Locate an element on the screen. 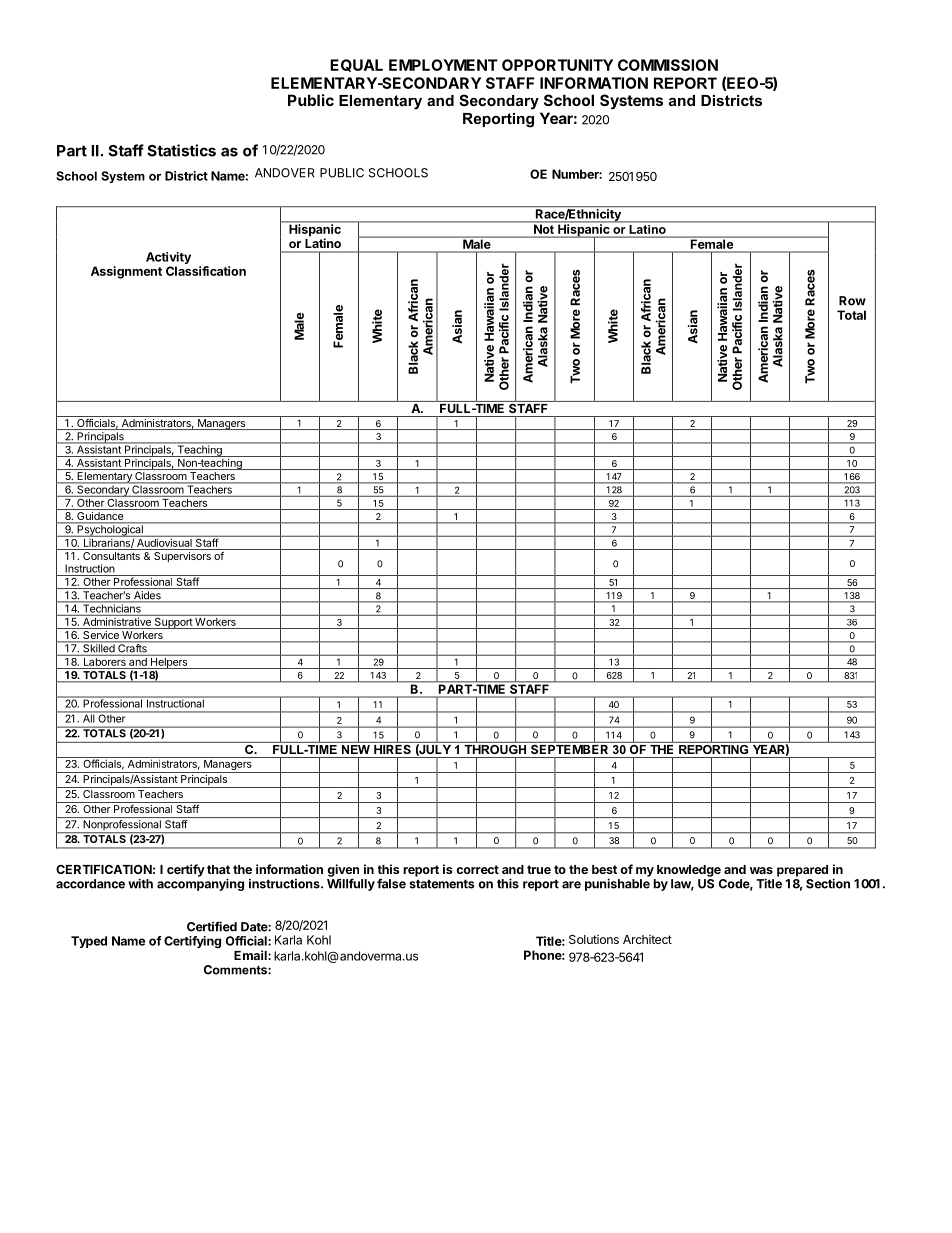  Activity is located at coordinates (168, 259).
